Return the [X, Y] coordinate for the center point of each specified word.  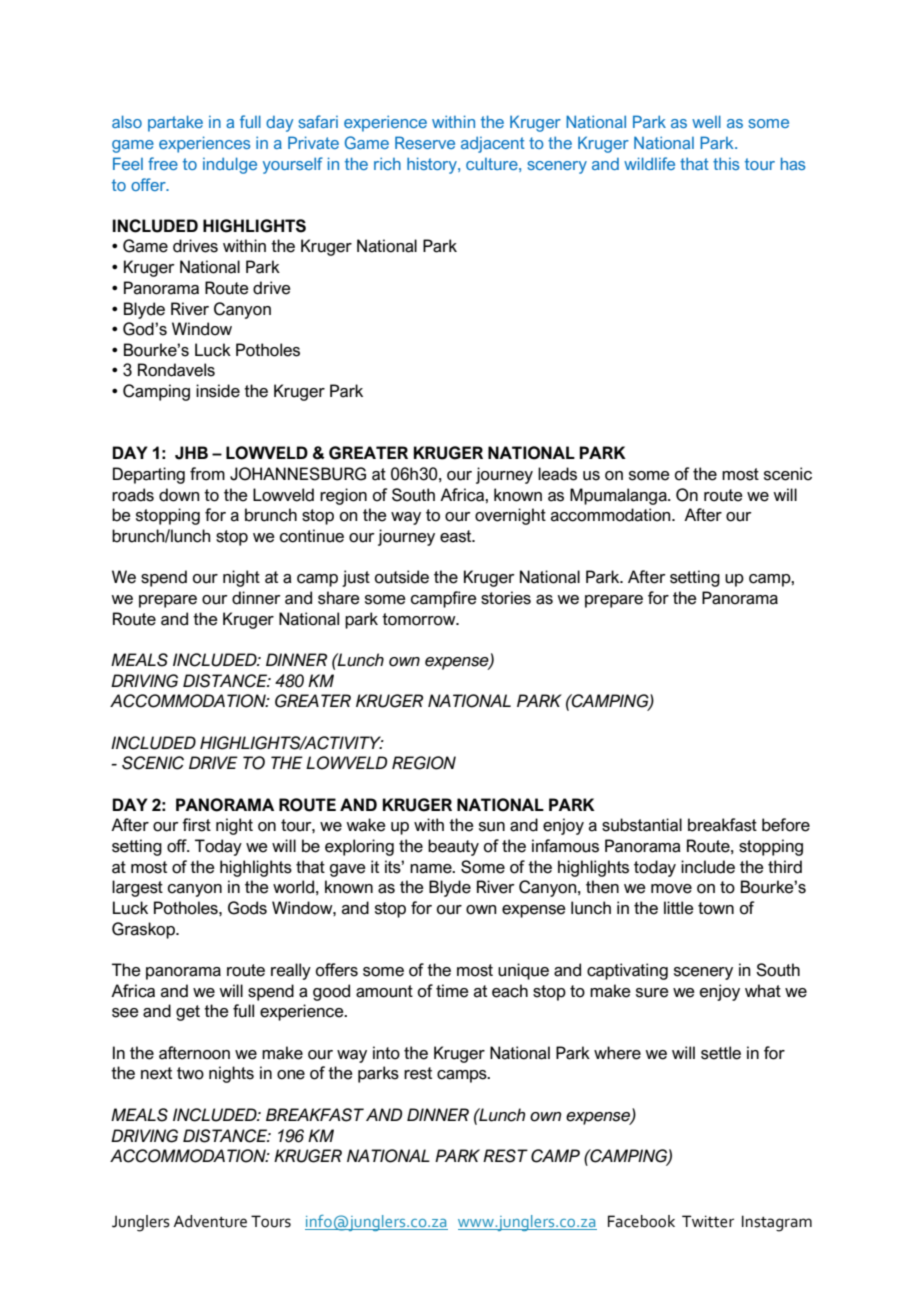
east [457, 536]
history [433, 165]
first [196, 825]
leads [557, 474]
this [726, 163]
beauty [453, 847]
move [671, 889]
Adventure [210, 1221]
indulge [230, 165]
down [179, 495]
